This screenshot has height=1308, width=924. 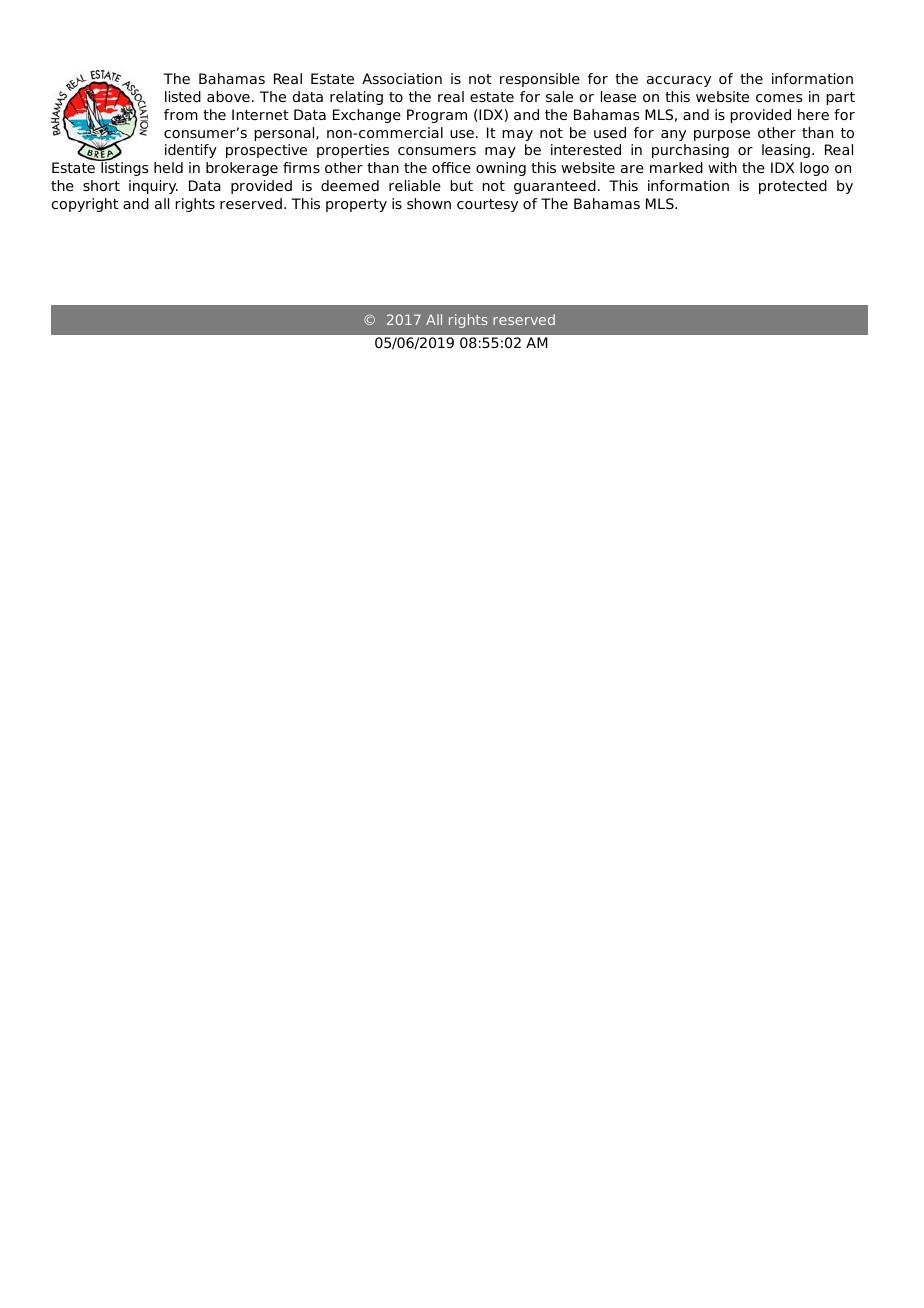 What do you see at coordinates (679, 81) in the screenshot?
I see `accuracy` at bounding box center [679, 81].
